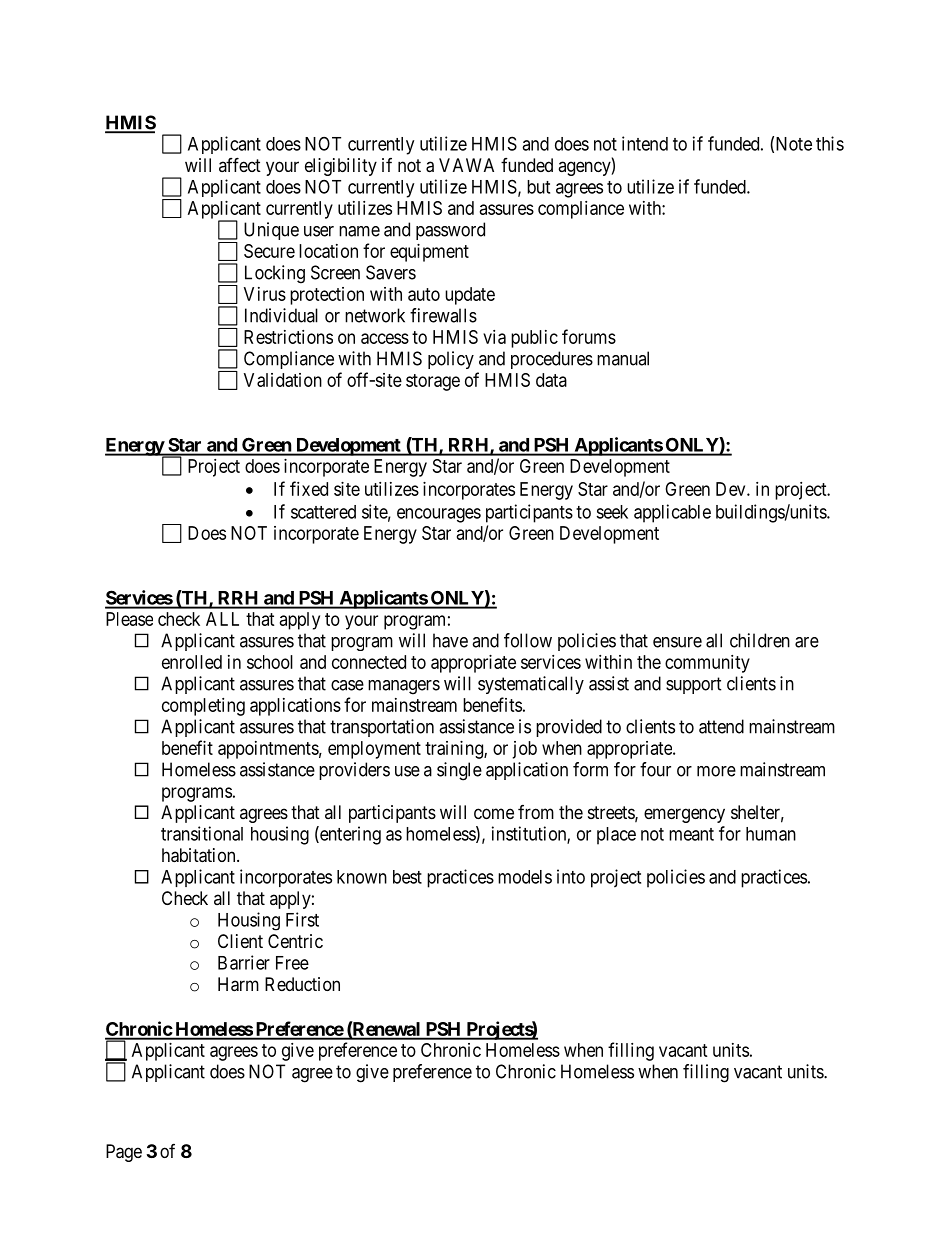 This image has height=1233, width=952. Describe the element at coordinates (450, 640) in the image. I see `have` at that location.
